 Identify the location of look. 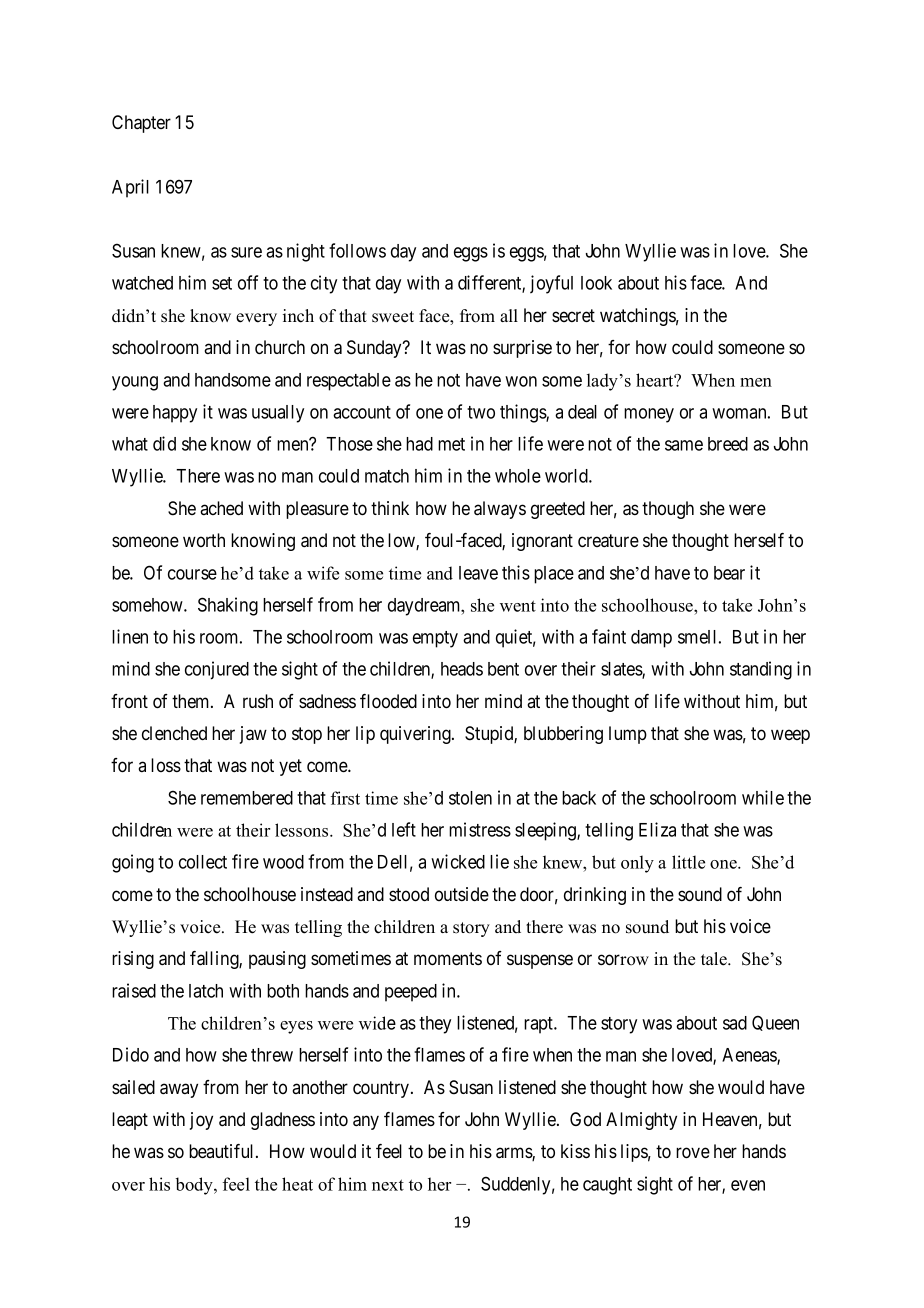
(596, 283).
